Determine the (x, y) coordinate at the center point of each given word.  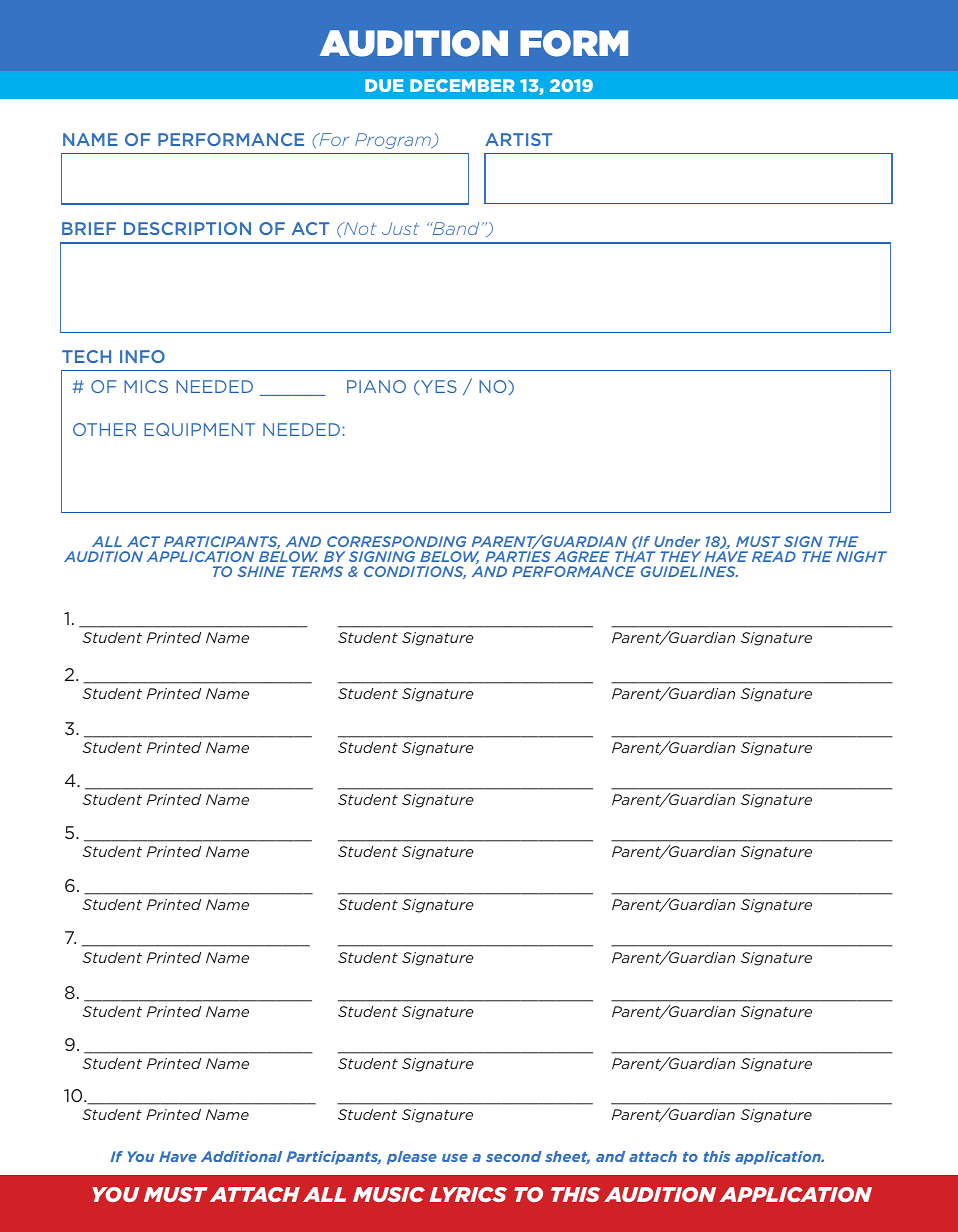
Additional (241, 1156)
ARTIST (518, 139)
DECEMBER (462, 85)
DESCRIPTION (187, 228)
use (455, 1158)
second (514, 1156)
